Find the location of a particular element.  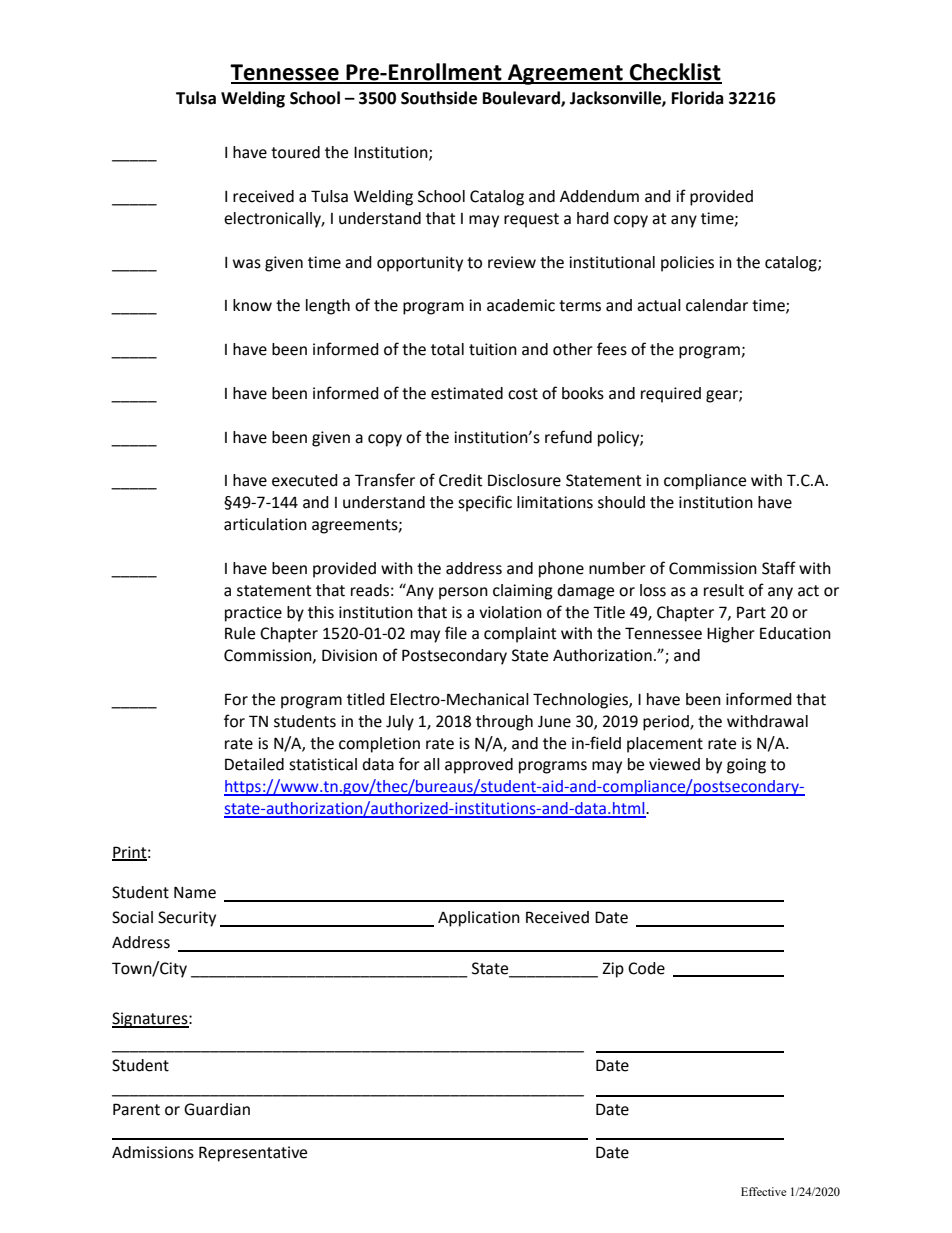

Code is located at coordinates (646, 968).
